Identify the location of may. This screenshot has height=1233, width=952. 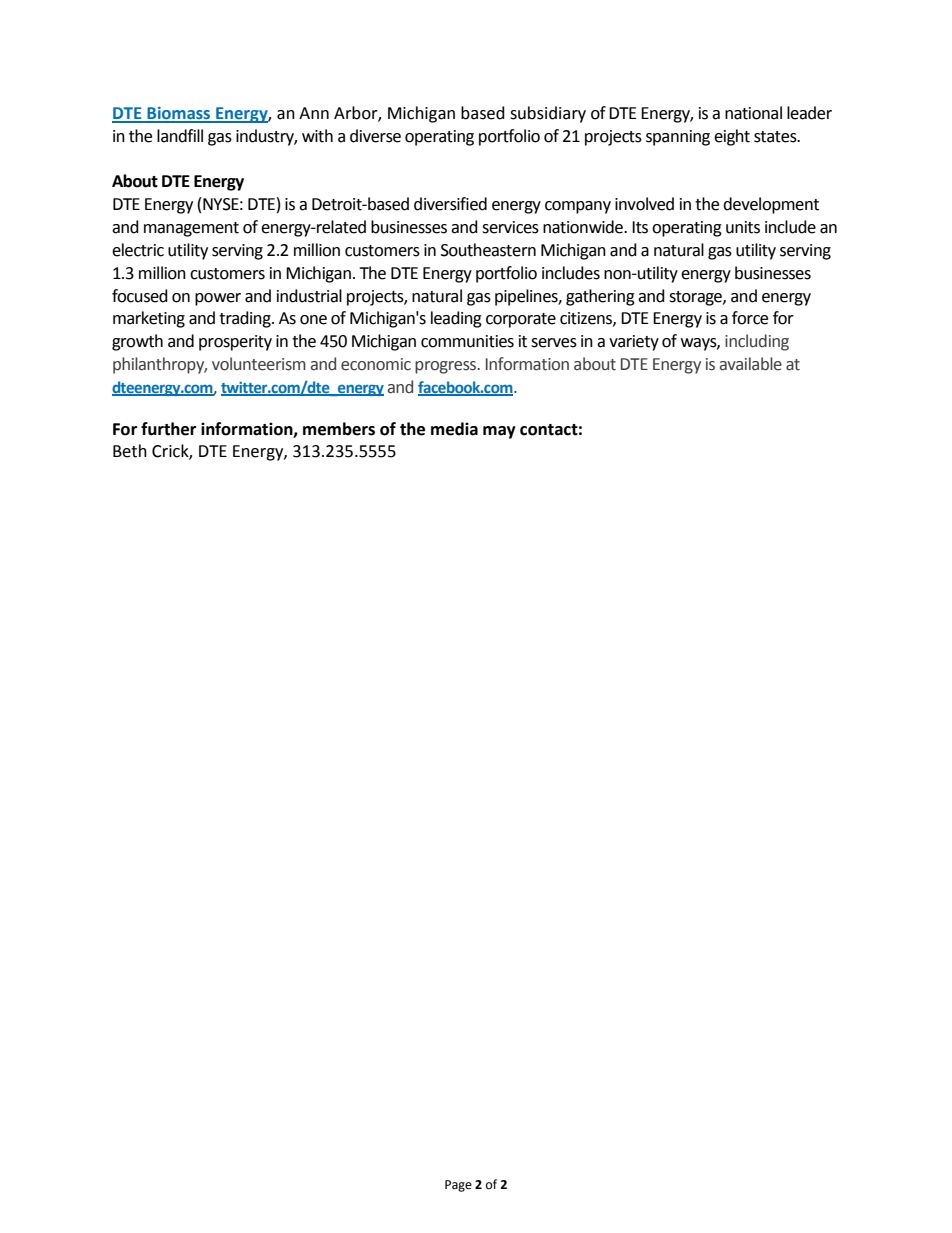
(499, 432).
